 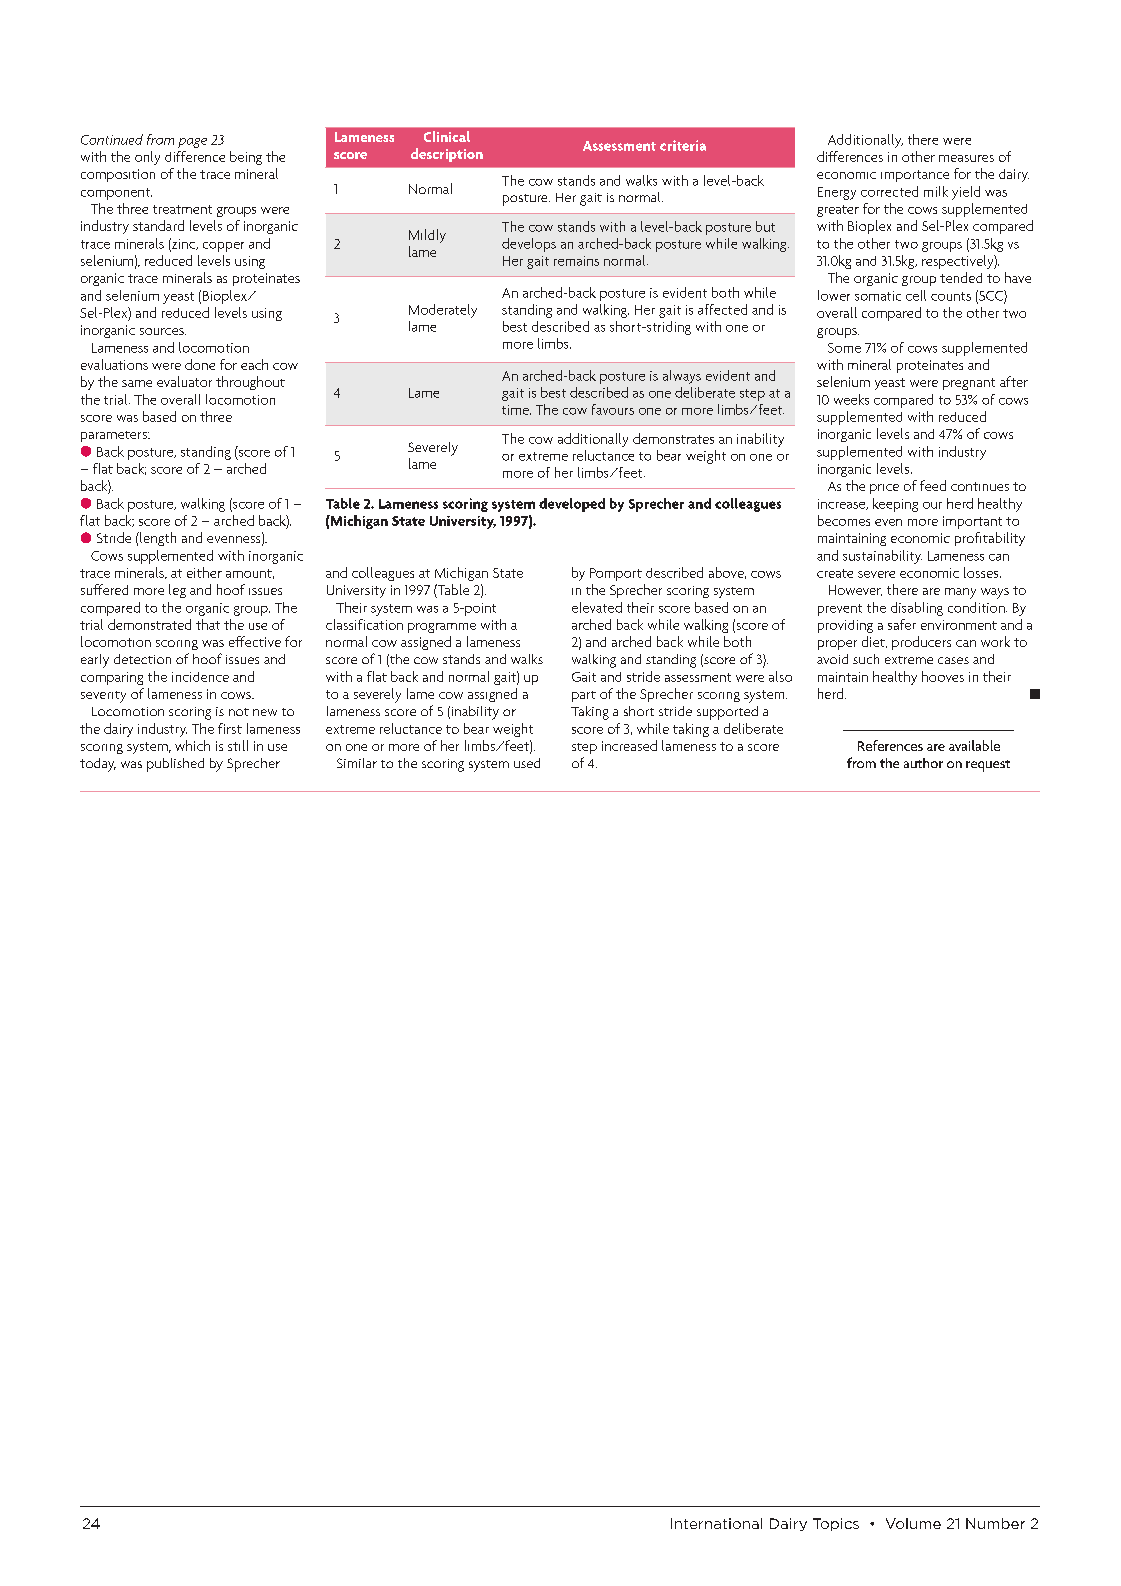 I want to click on importance, so click(x=915, y=176).
